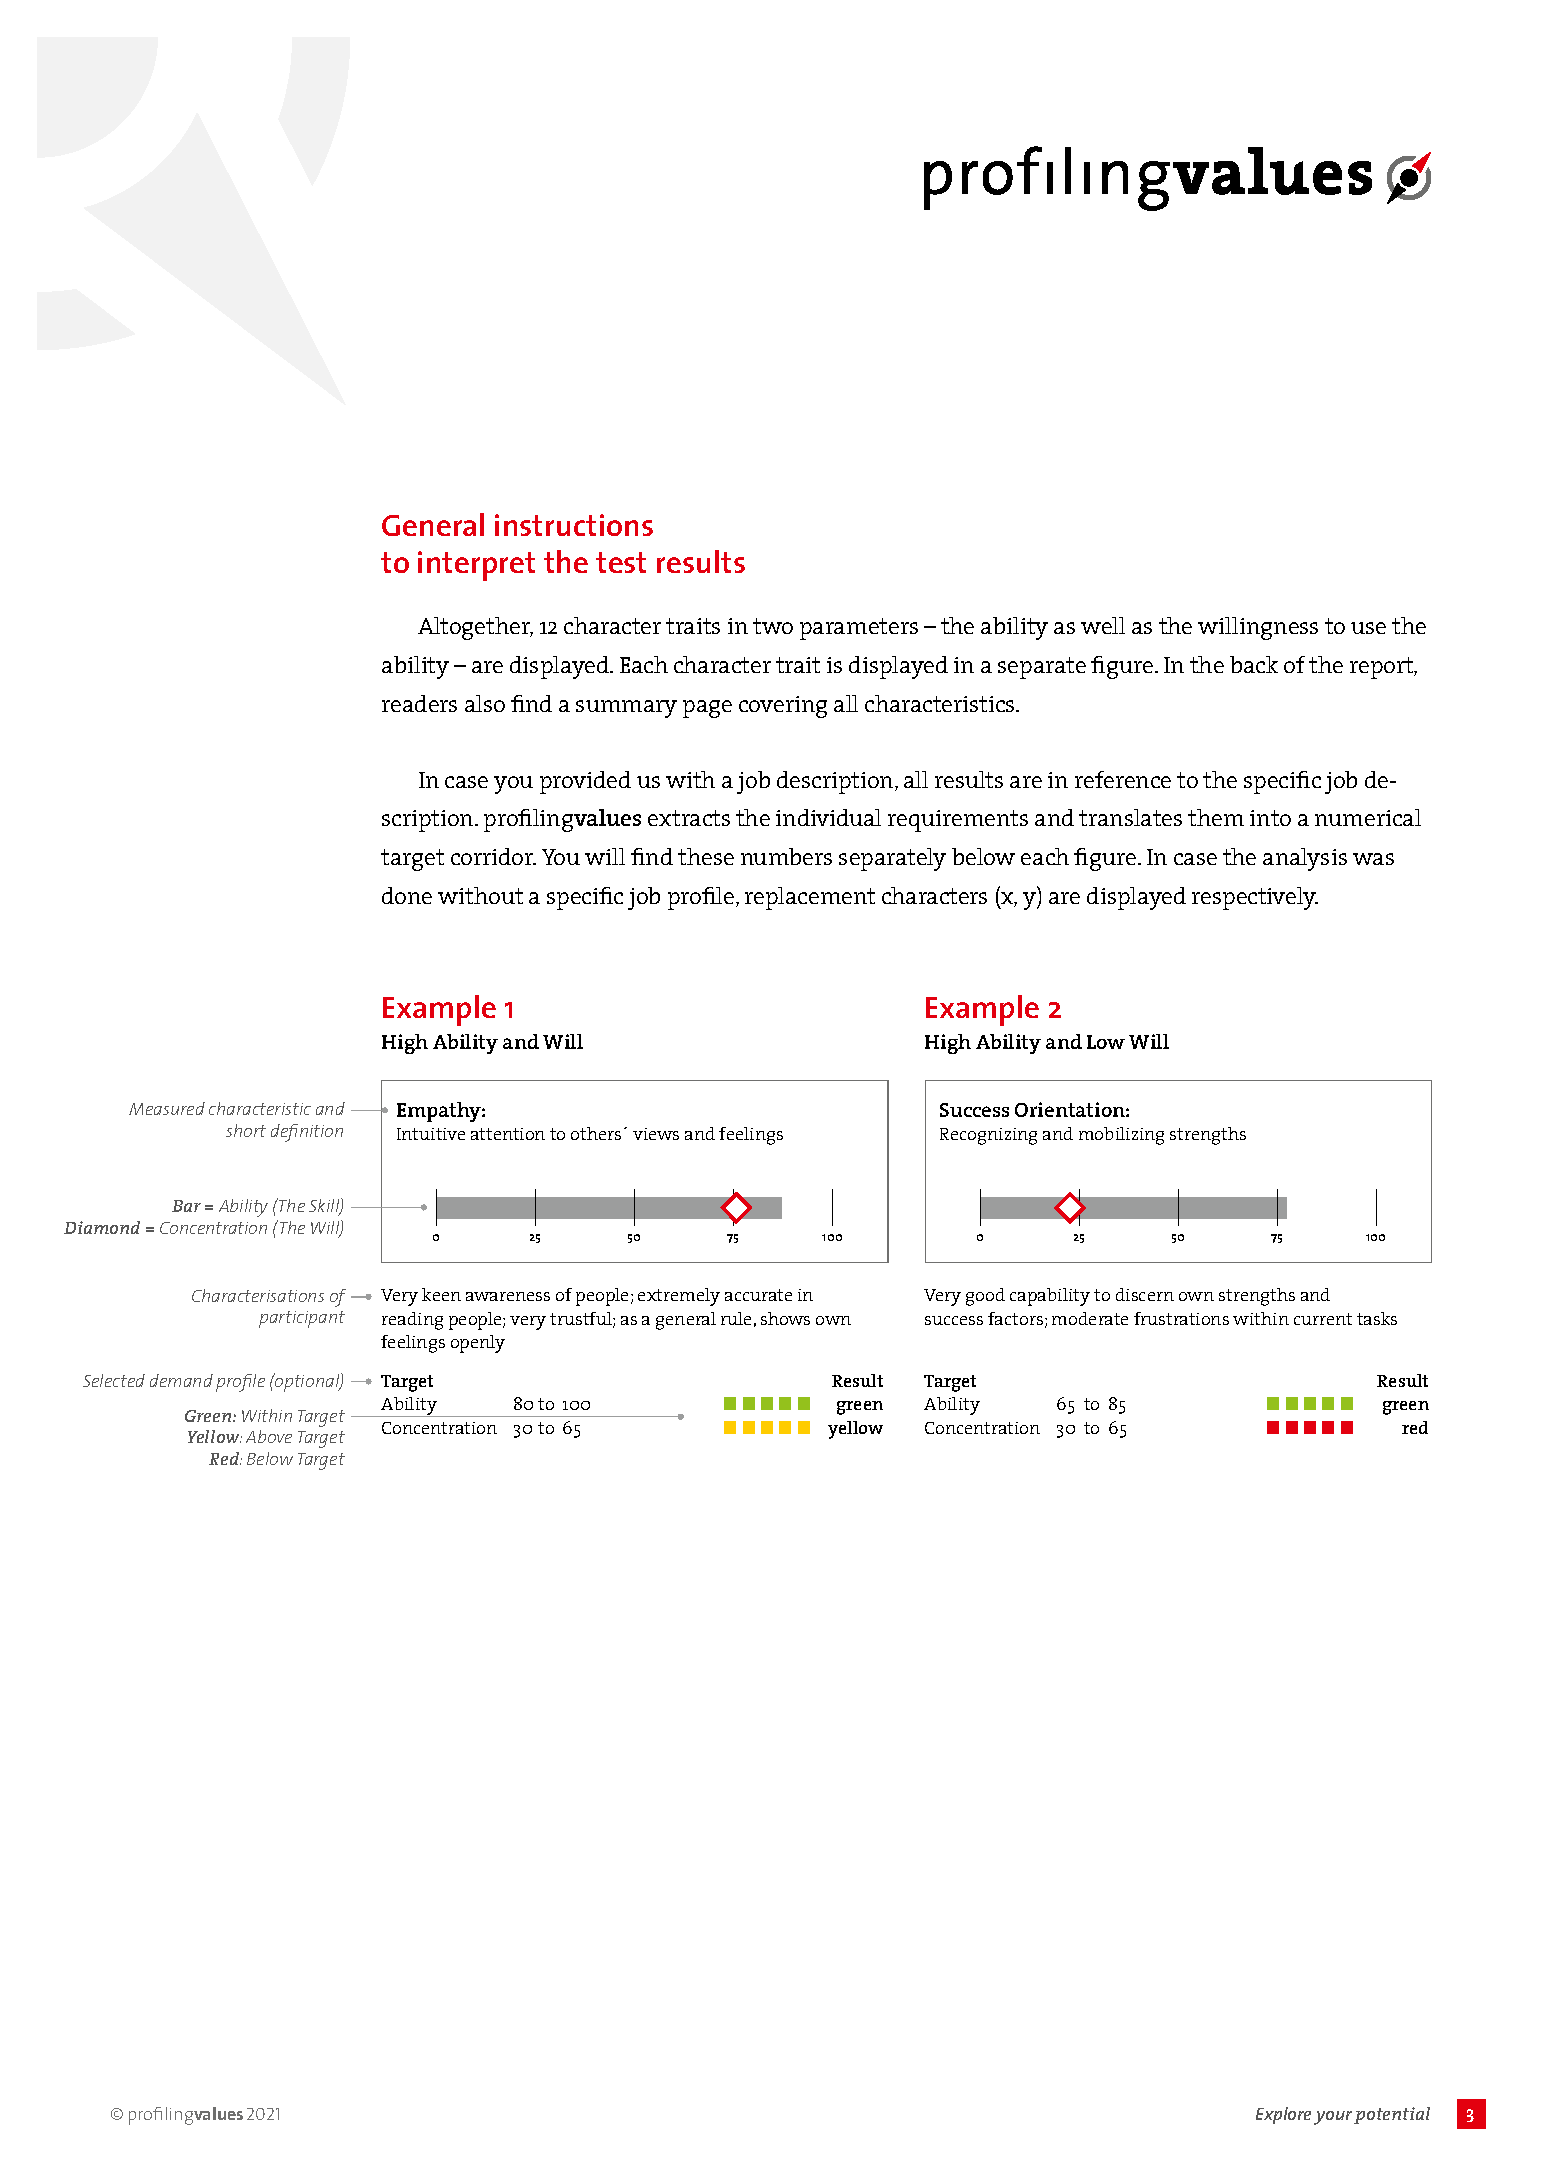 This screenshot has width=1541, height=2181. What do you see at coordinates (656, 1134) in the screenshot?
I see `views` at bounding box center [656, 1134].
